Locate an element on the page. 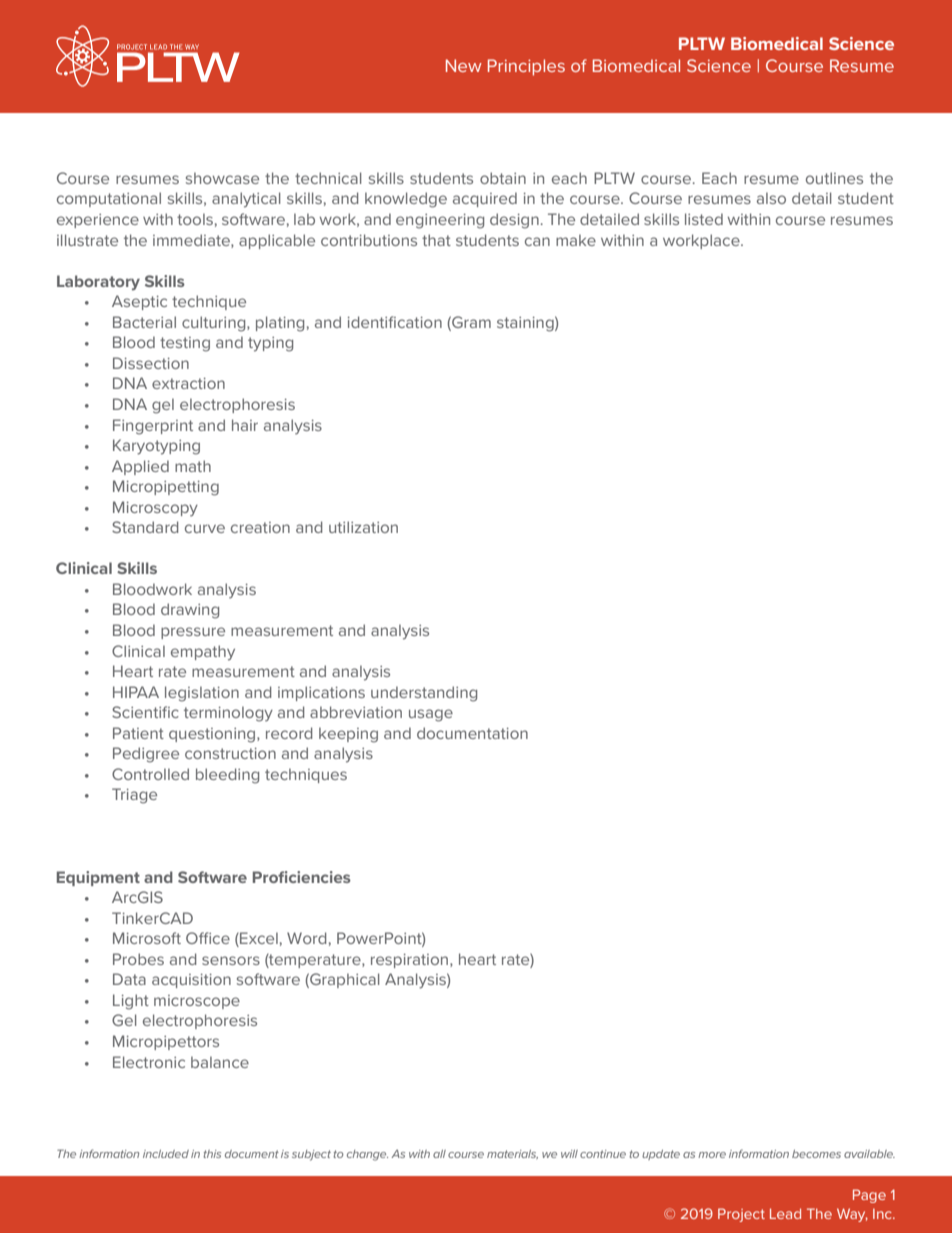  materials is located at coordinates (512, 1154).
